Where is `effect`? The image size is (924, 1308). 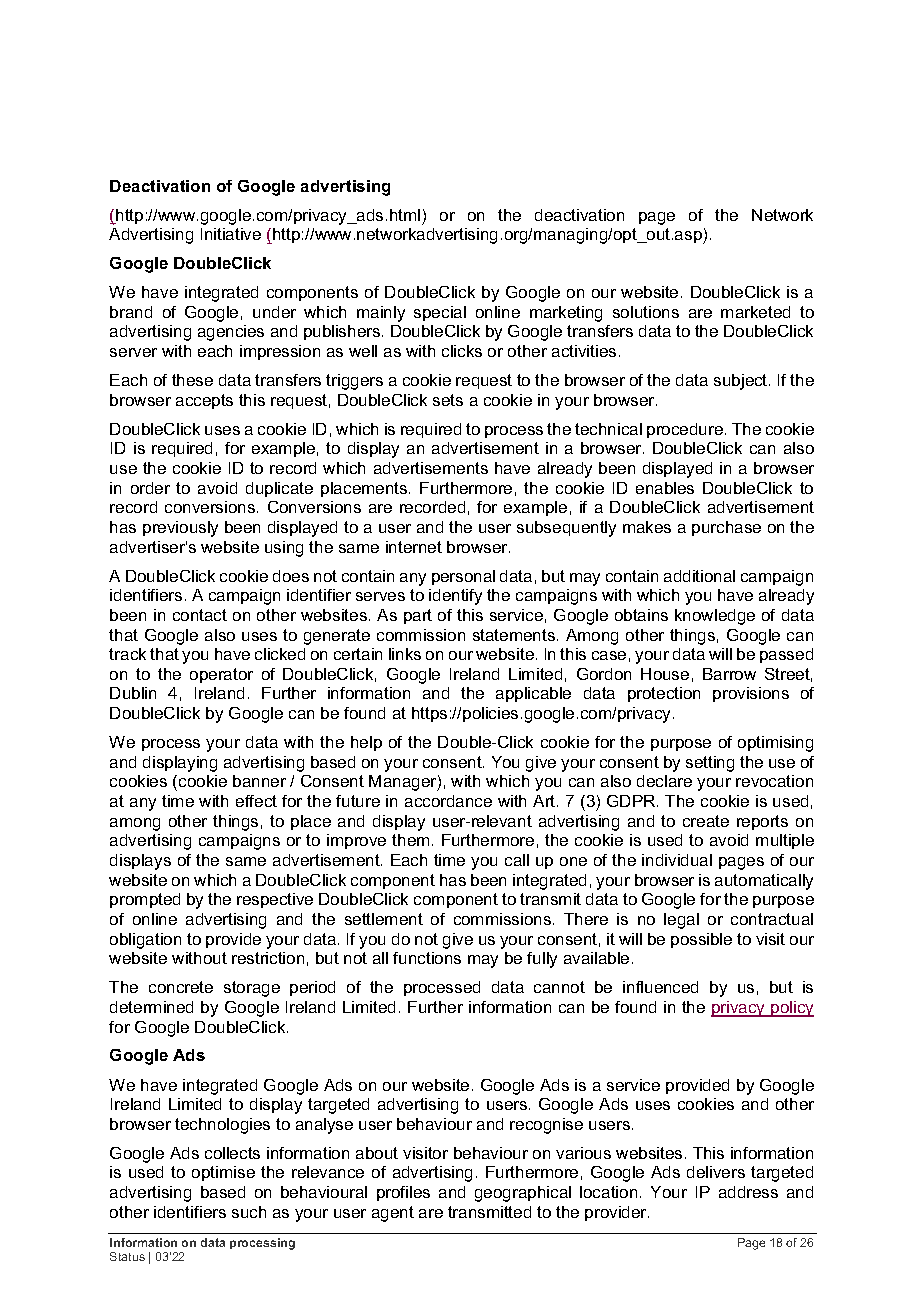
effect is located at coordinates (256, 801).
